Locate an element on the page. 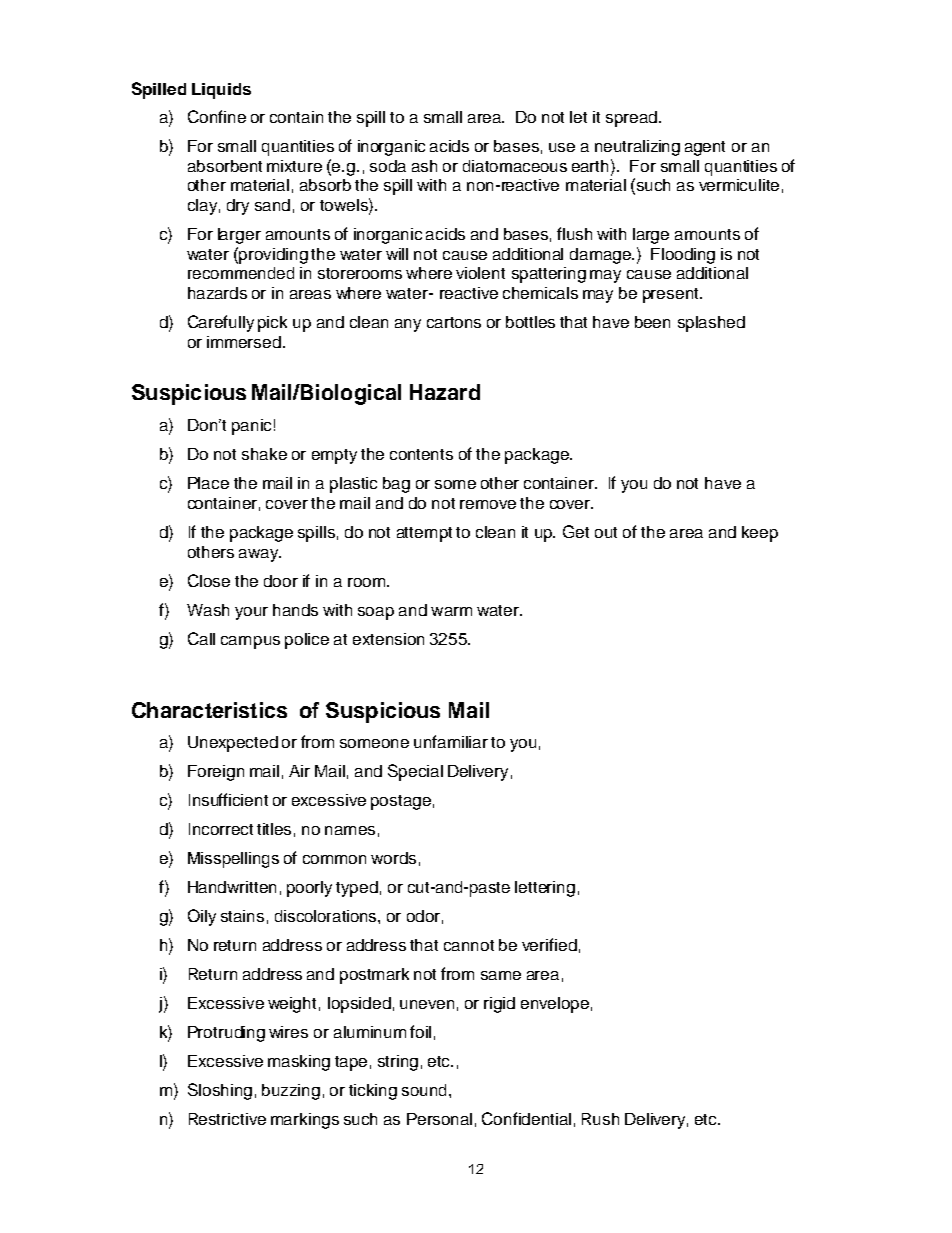 This document has height=1233, width=952. your is located at coordinates (251, 613).
